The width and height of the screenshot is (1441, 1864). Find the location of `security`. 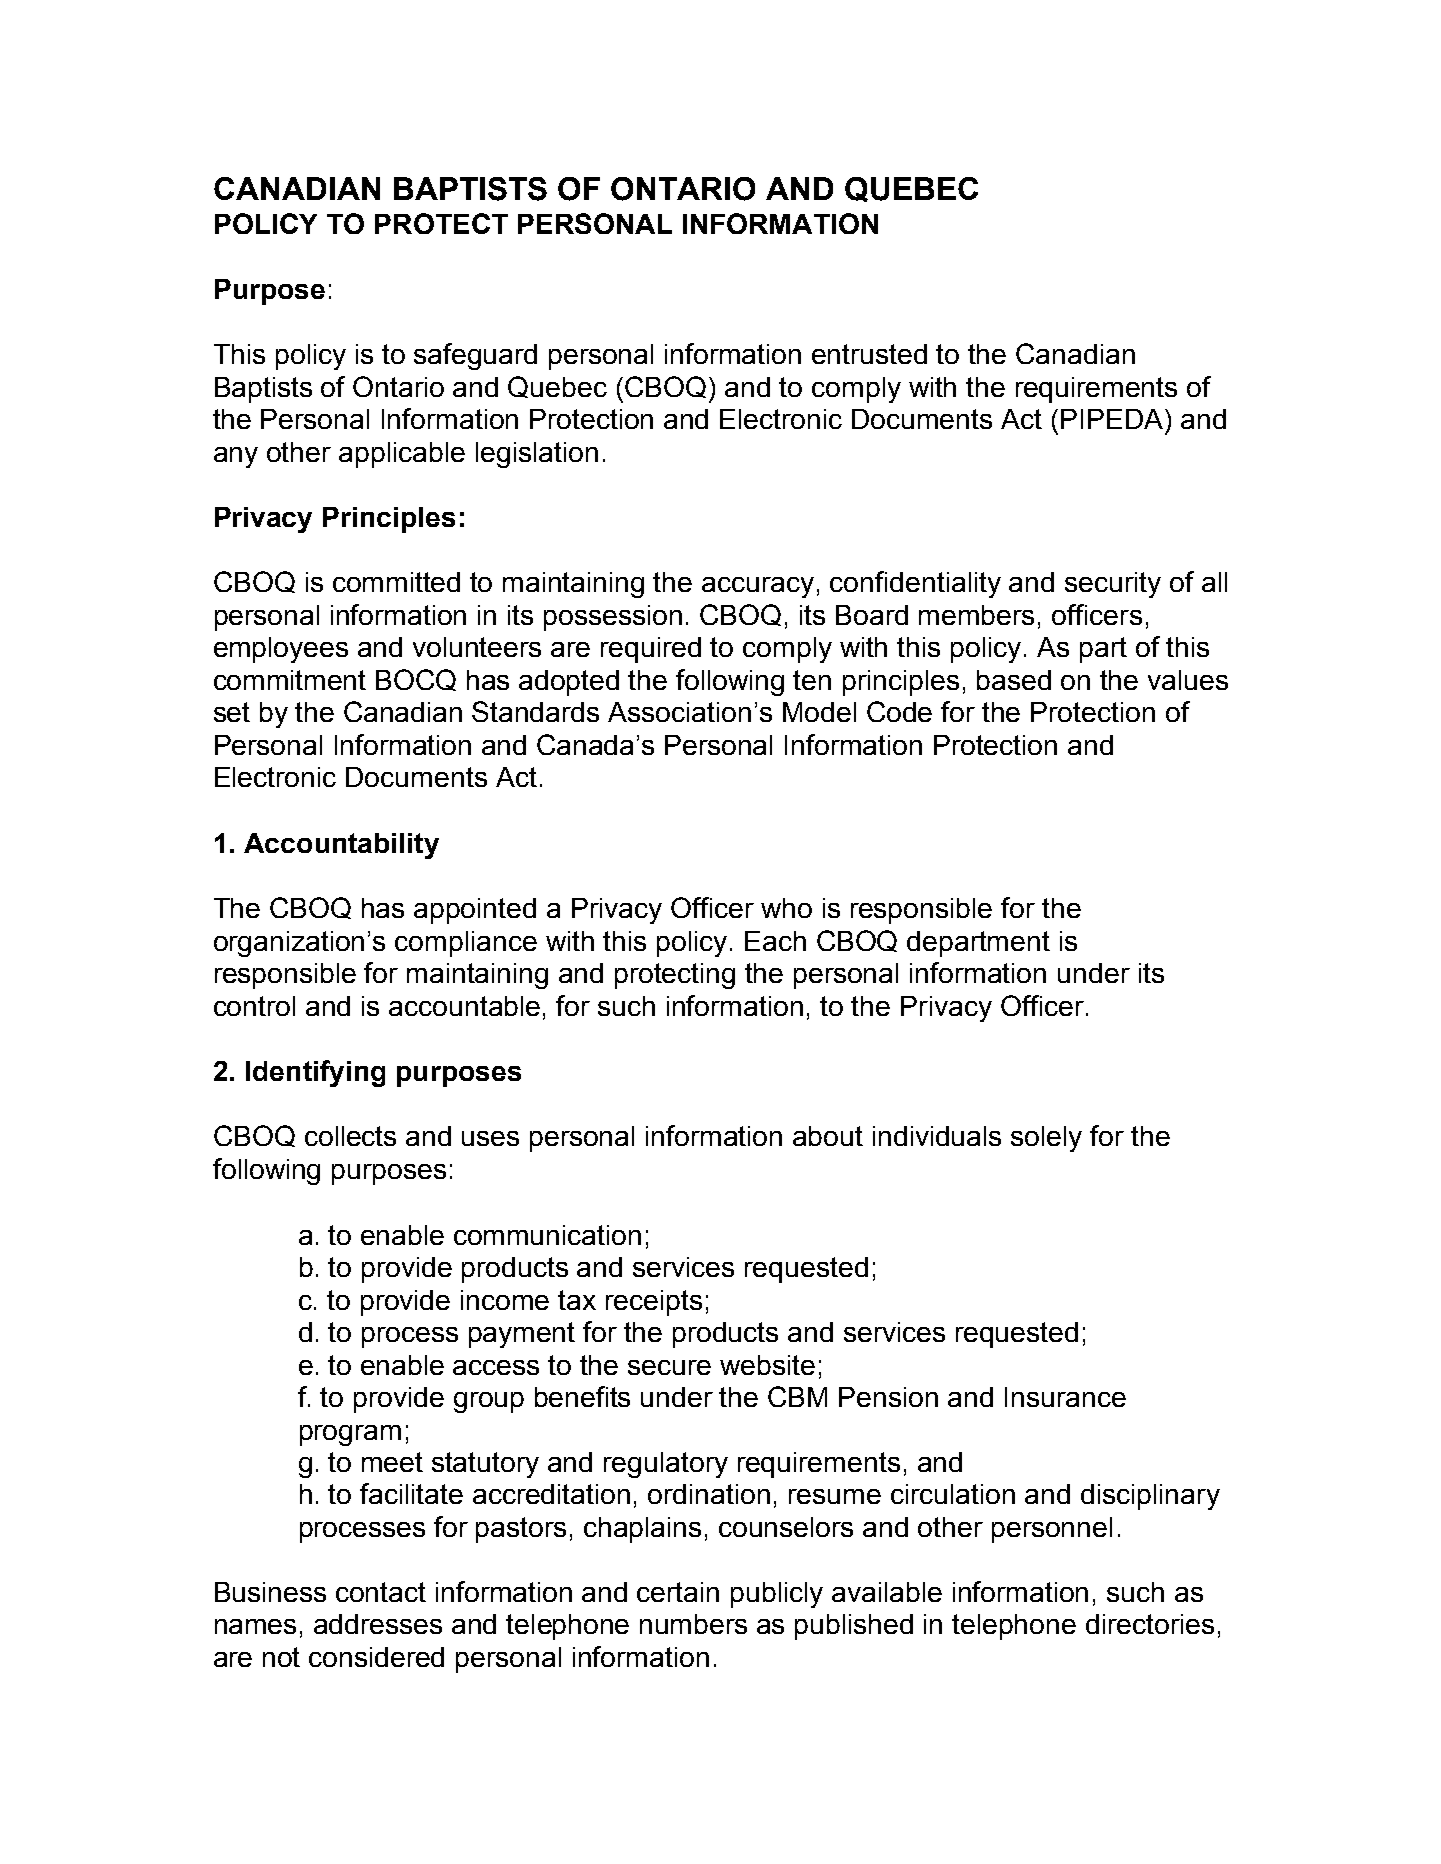

security is located at coordinates (1113, 585).
